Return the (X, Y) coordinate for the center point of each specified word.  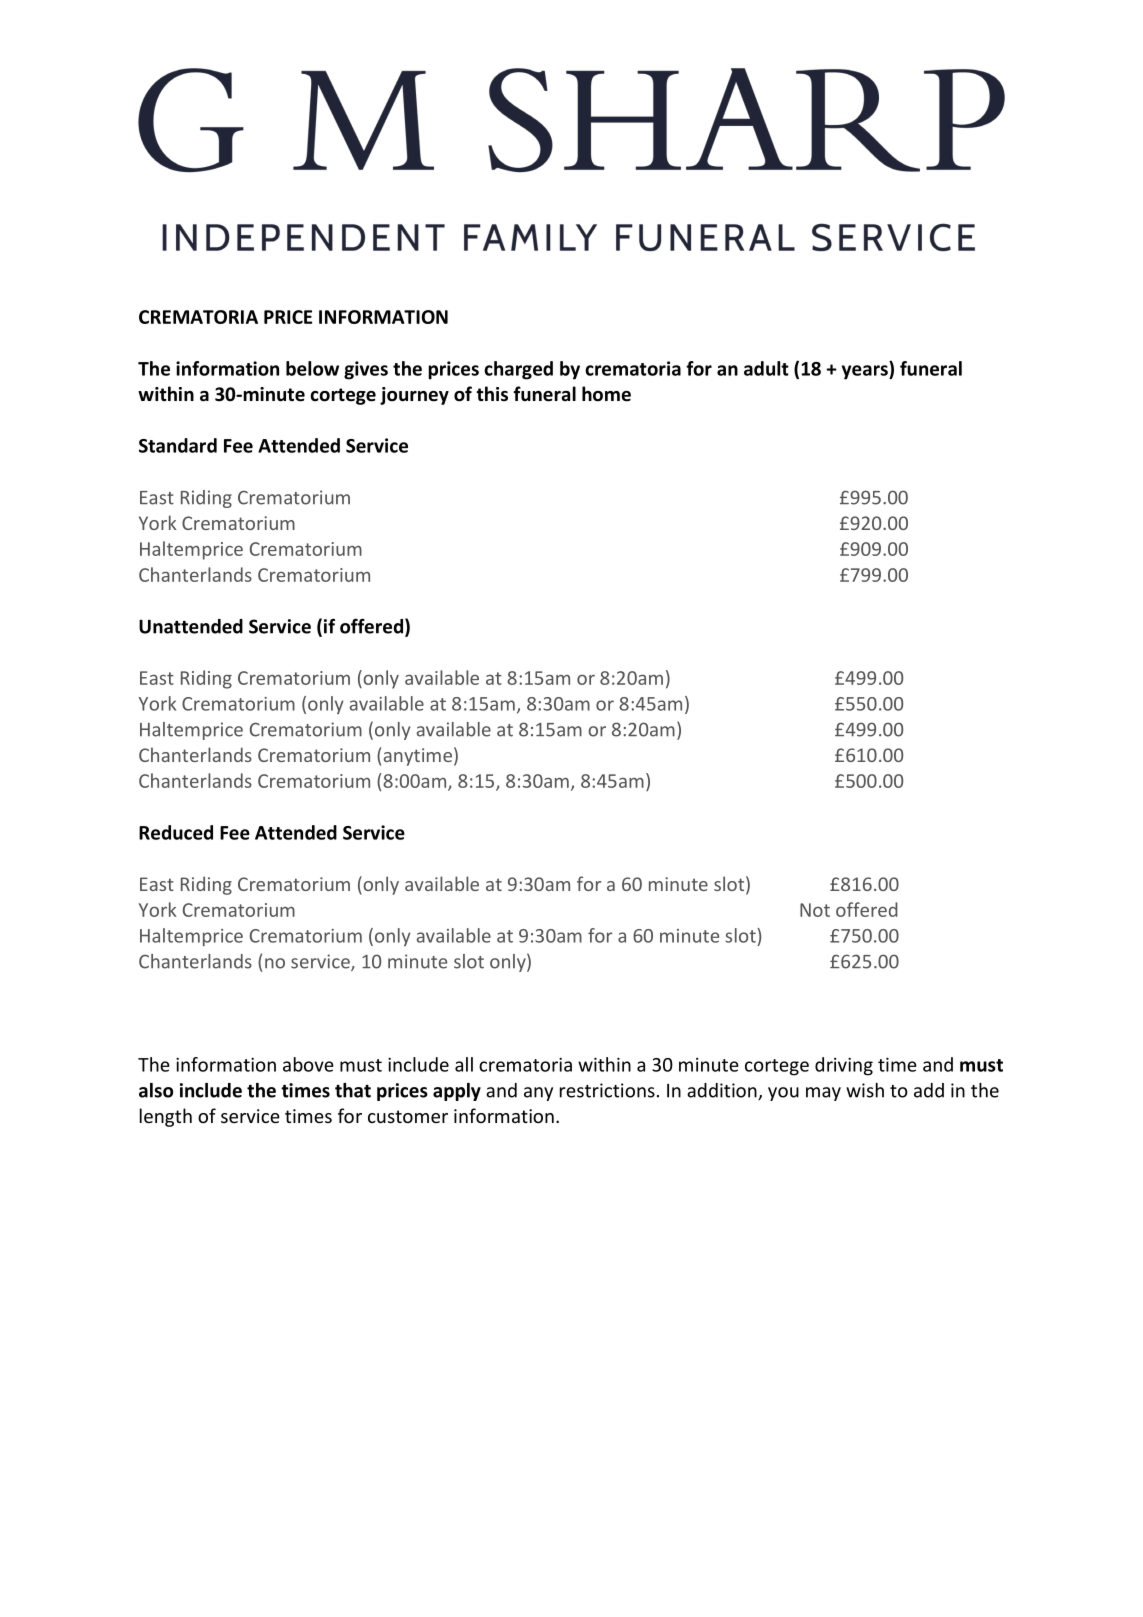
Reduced (176, 832)
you (783, 1094)
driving (844, 1066)
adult (766, 368)
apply (457, 1092)
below (312, 368)
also (156, 1090)
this (492, 393)
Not (815, 910)
